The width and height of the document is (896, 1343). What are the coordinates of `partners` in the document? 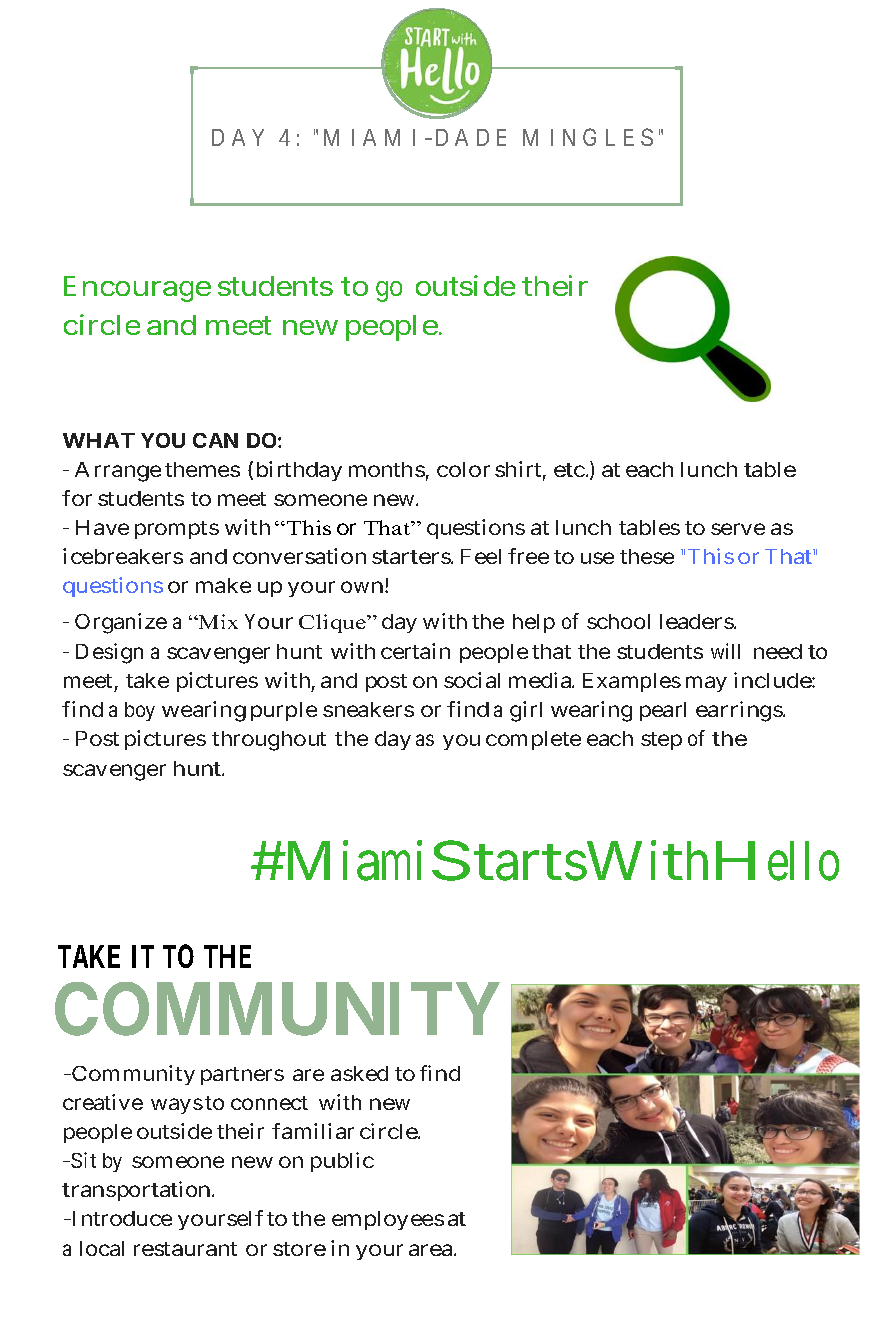 It's located at (242, 1076).
